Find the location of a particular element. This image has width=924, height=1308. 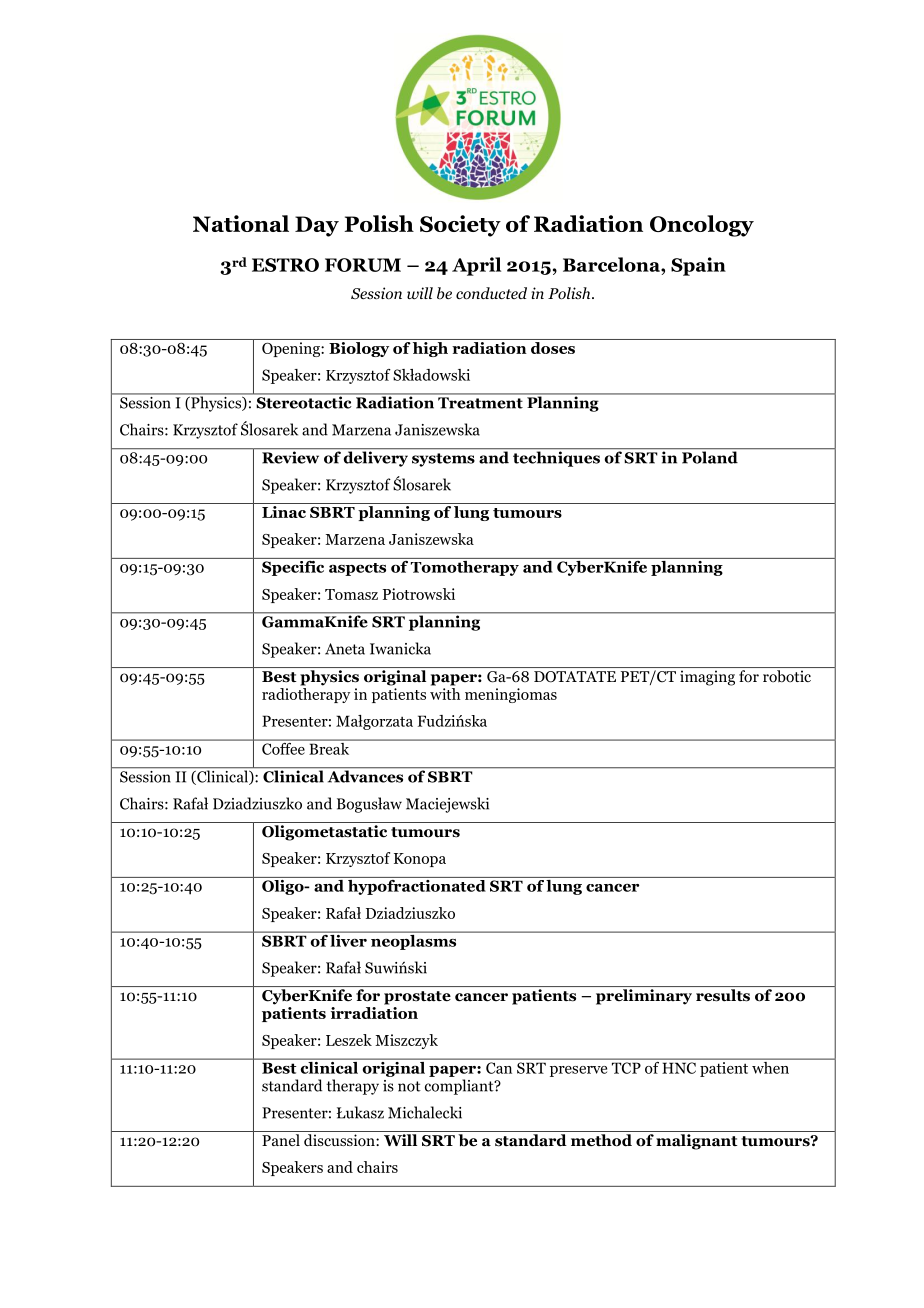

Panel is located at coordinates (281, 1140).
